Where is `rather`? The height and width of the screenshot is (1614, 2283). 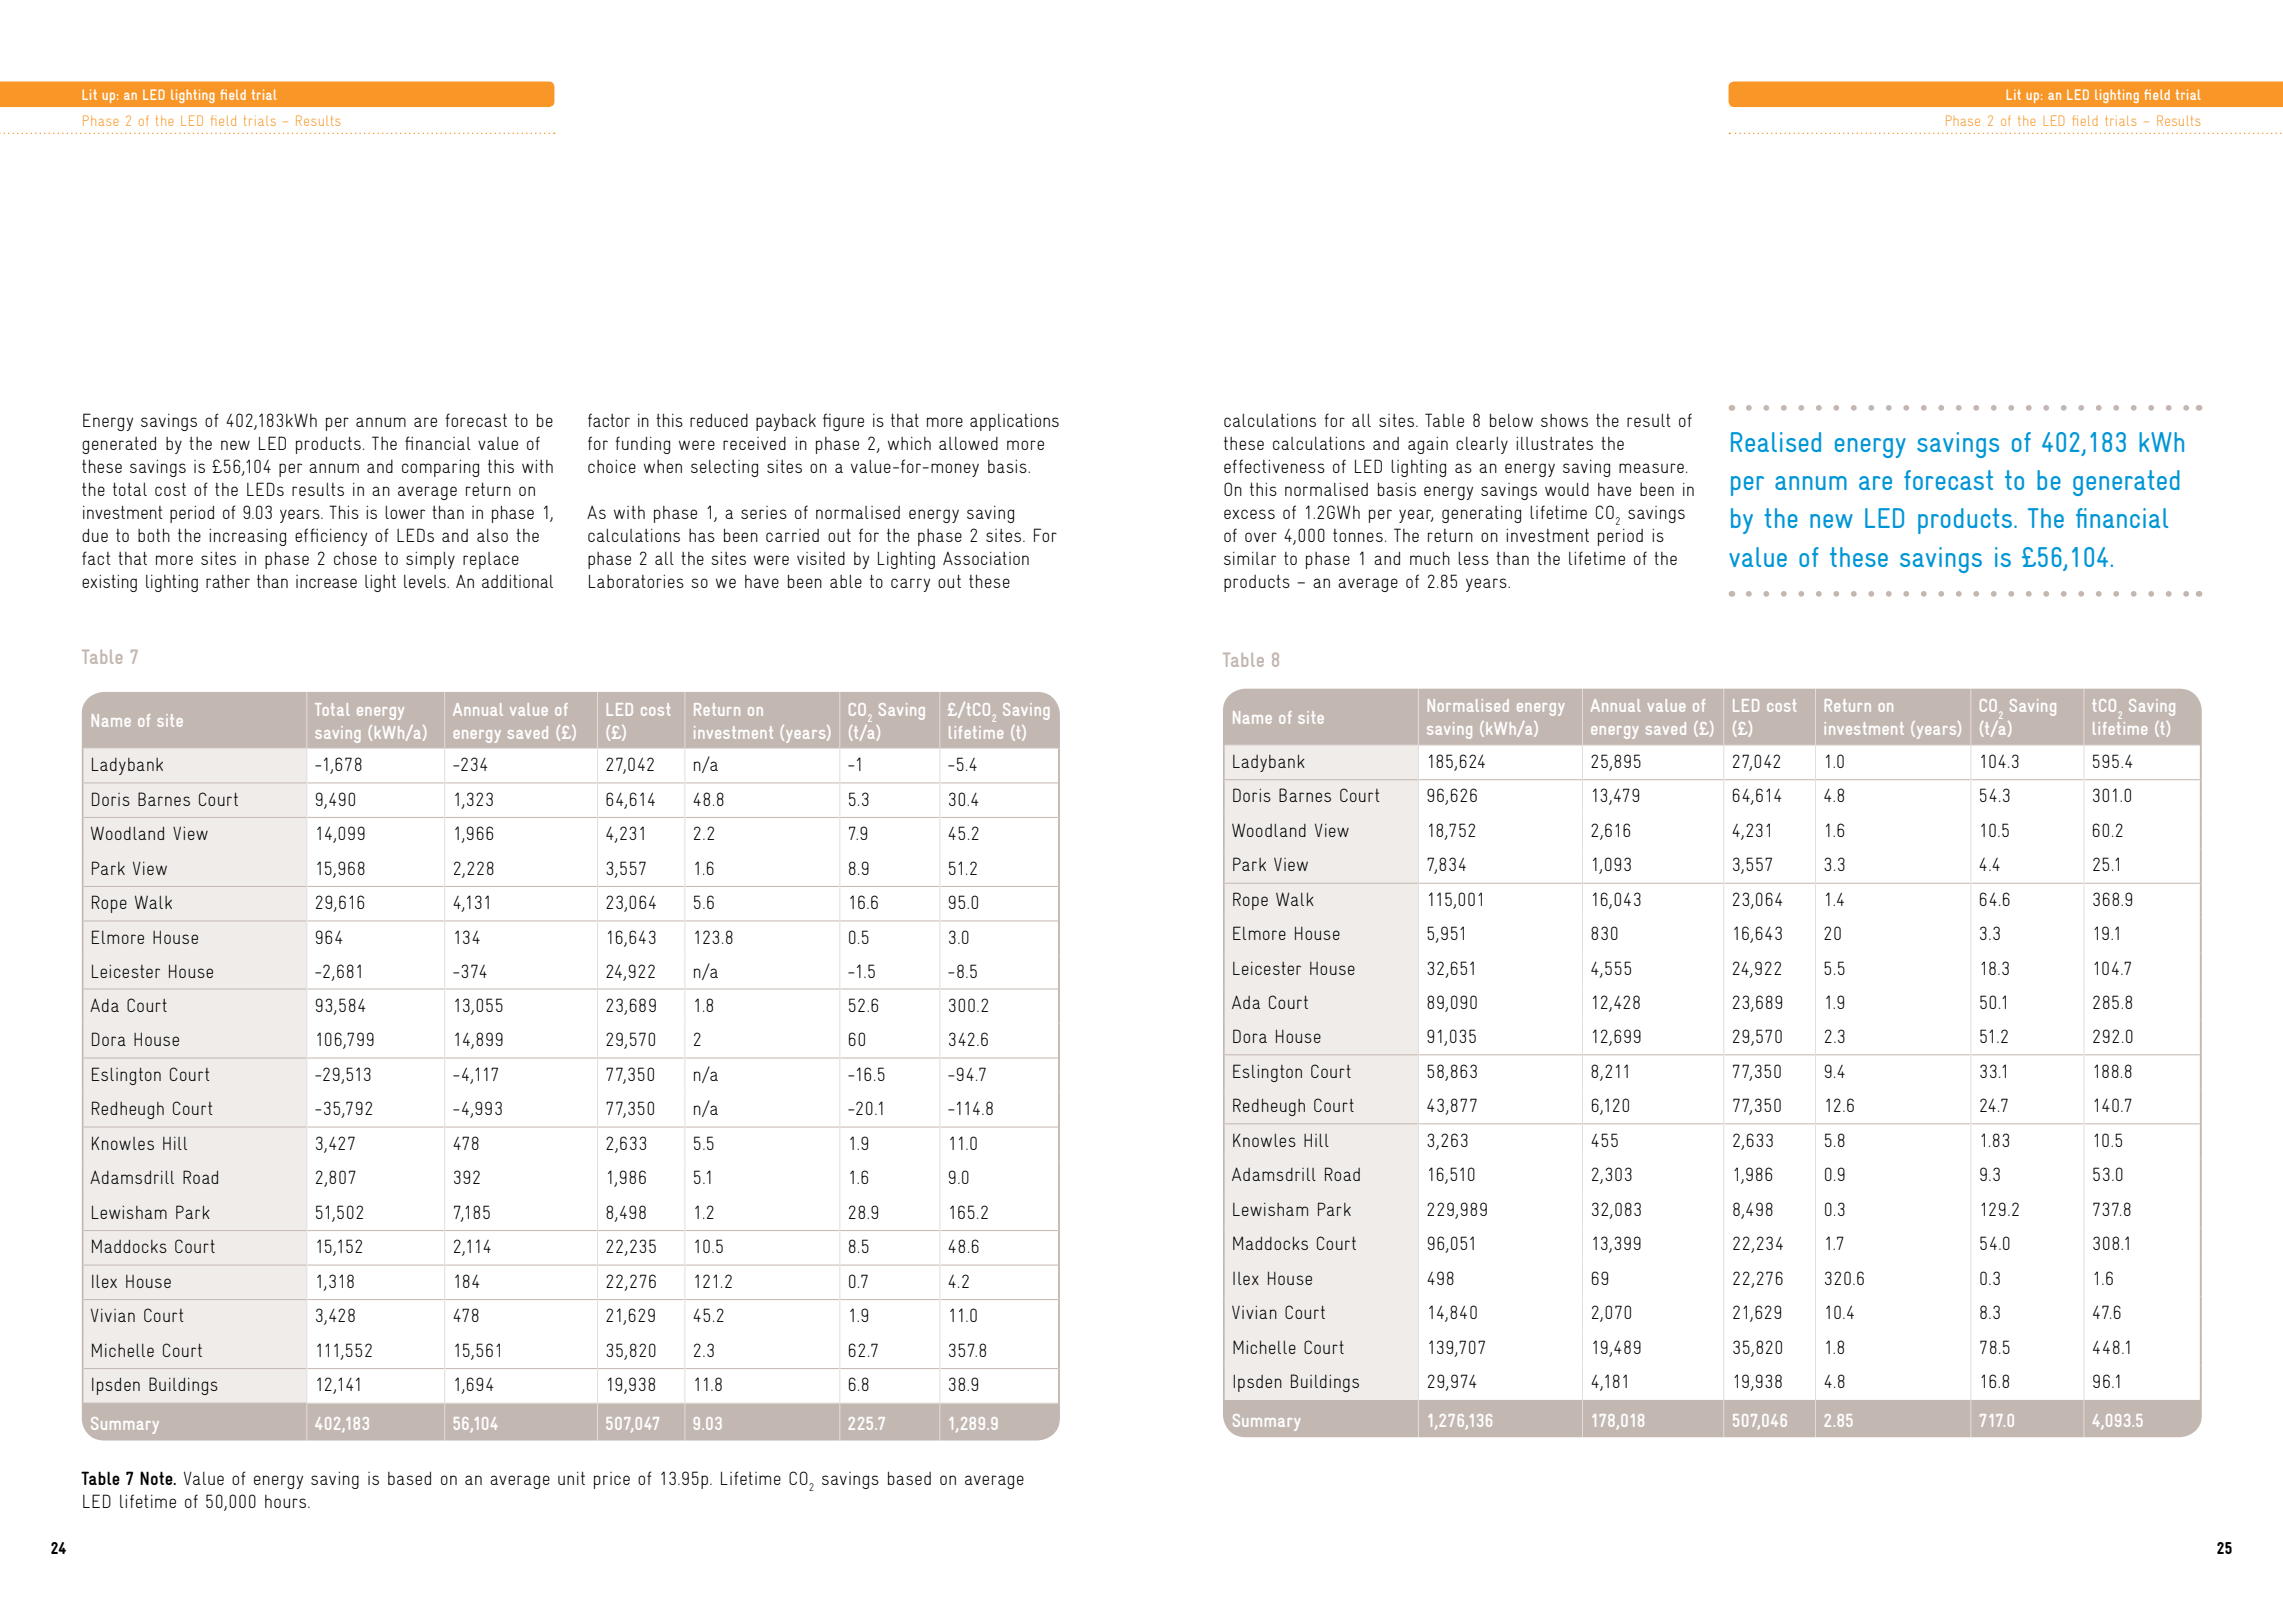 rather is located at coordinates (228, 581).
